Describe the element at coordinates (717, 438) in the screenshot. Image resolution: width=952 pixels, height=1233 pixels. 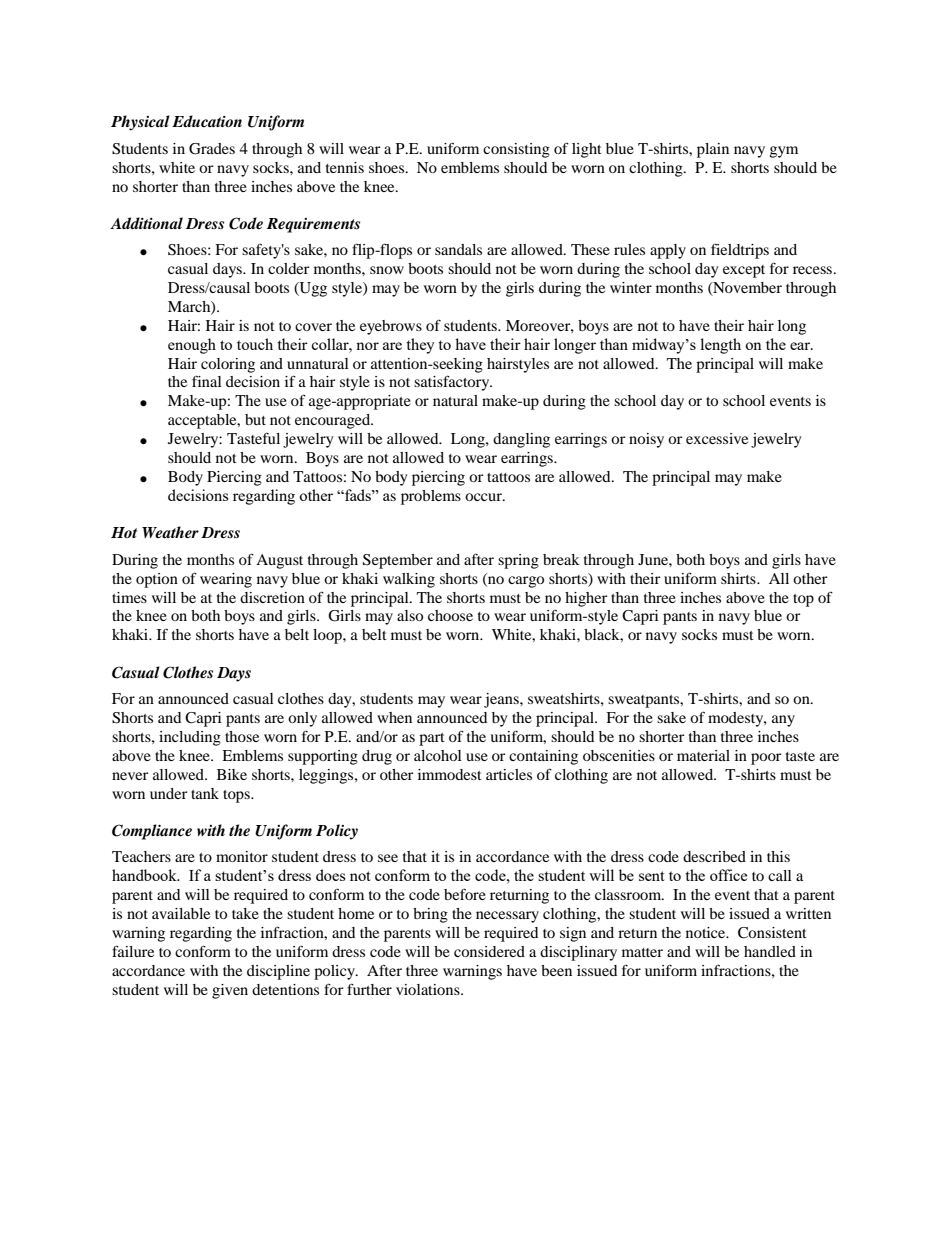
I see `excessive` at that location.
